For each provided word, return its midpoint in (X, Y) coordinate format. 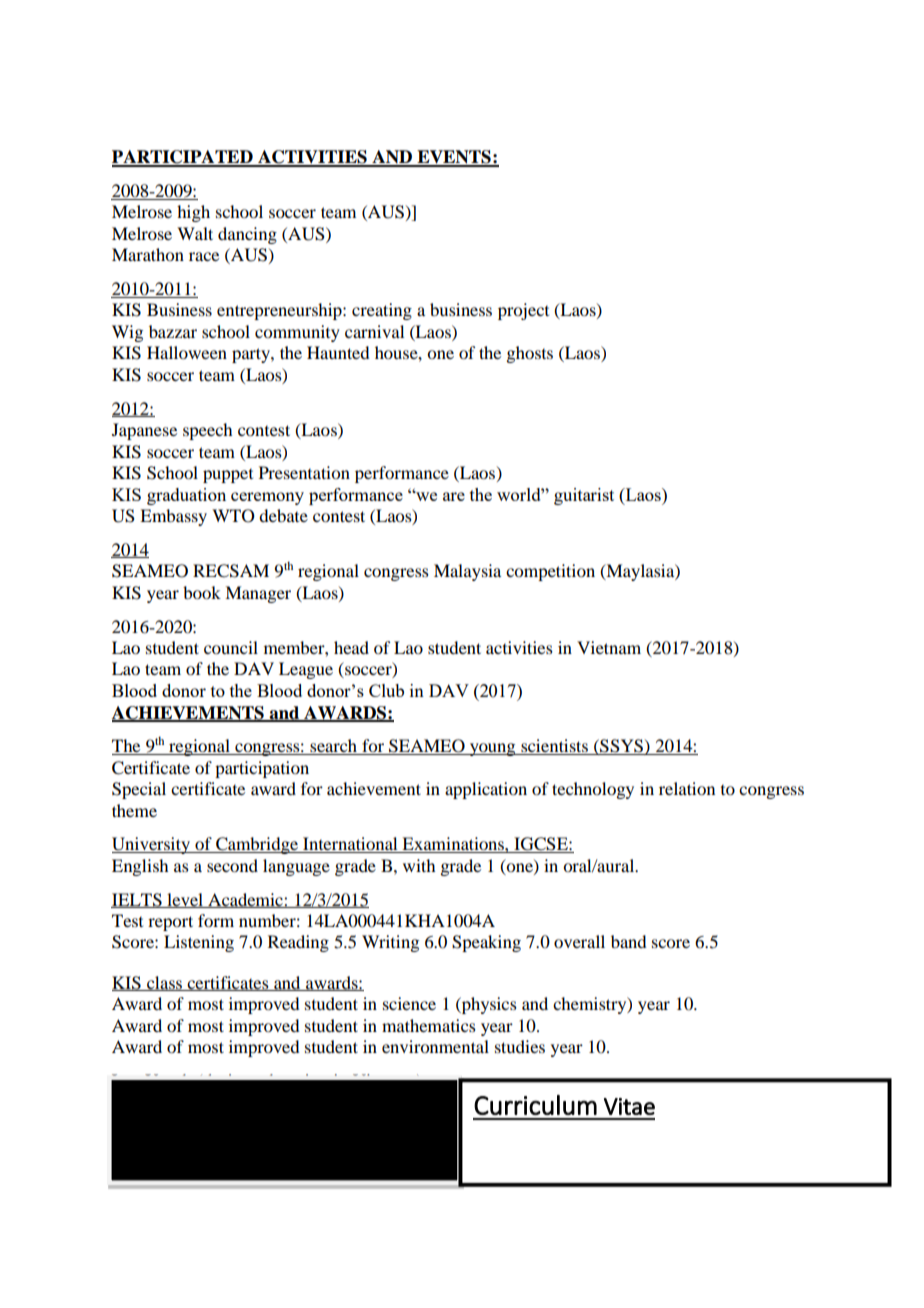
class (164, 983)
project (523, 311)
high (193, 213)
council (231, 647)
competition (550, 572)
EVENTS (454, 158)
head (351, 647)
